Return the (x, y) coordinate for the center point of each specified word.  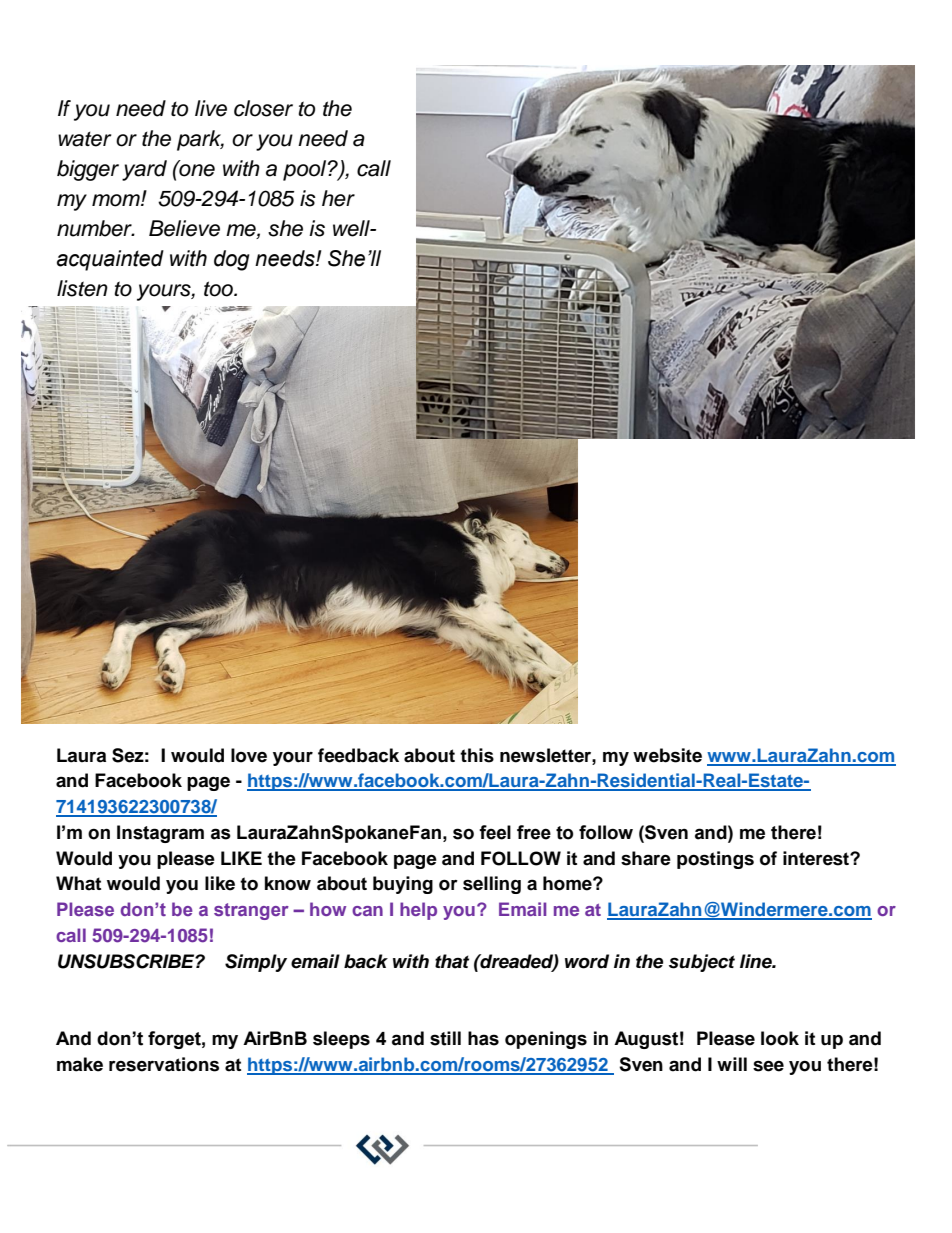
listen (82, 288)
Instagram (160, 834)
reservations (164, 1064)
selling (492, 885)
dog (232, 260)
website (667, 755)
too (219, 289)
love (249, 755)
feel (495, 832)
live (211, 108)
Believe (184, 228)
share (646, 858)
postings (715, 860)
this (477, 755)
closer (263, 108)
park (200, 140)
